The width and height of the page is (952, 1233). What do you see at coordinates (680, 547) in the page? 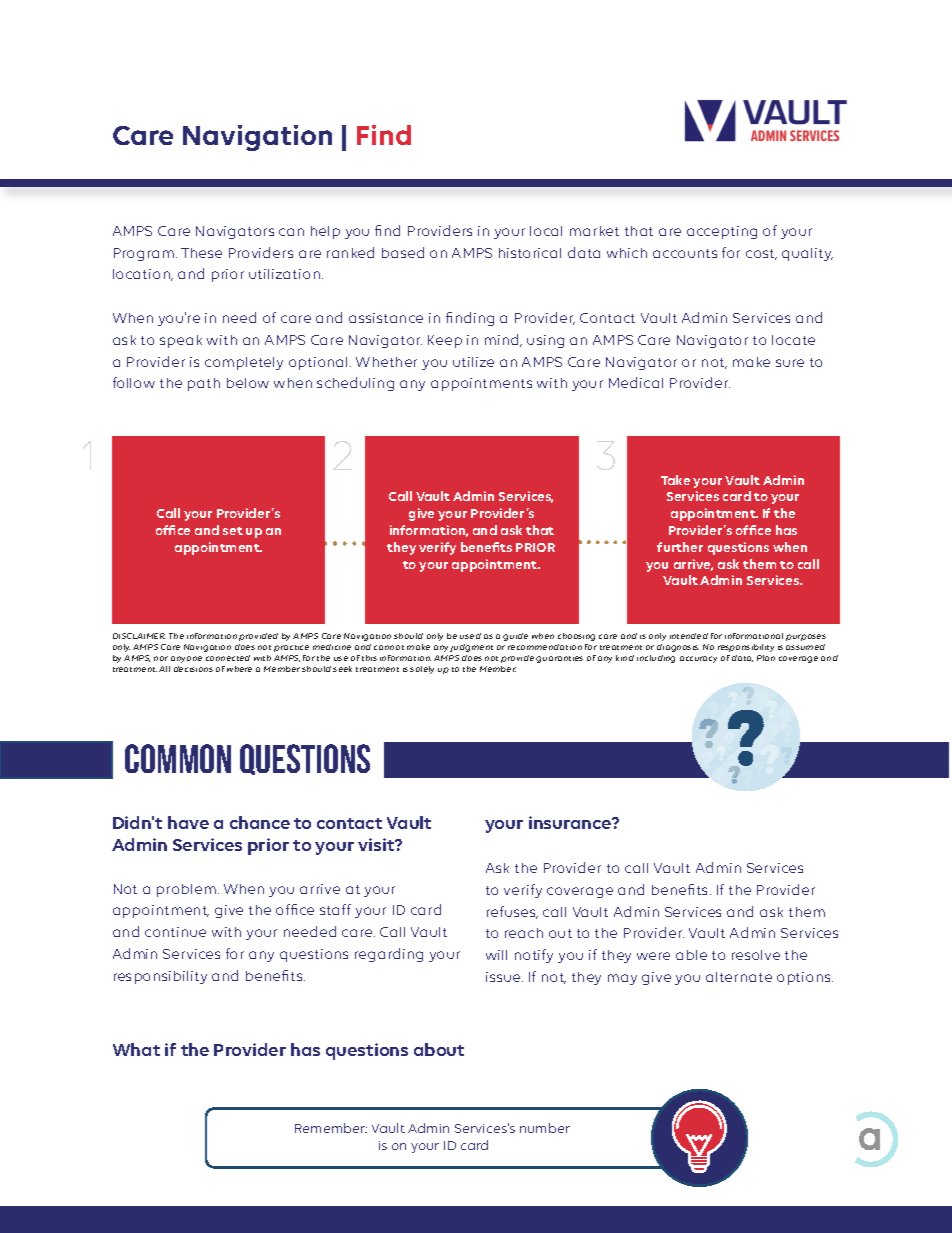
I see `further` at bounding box center [680, 547].
